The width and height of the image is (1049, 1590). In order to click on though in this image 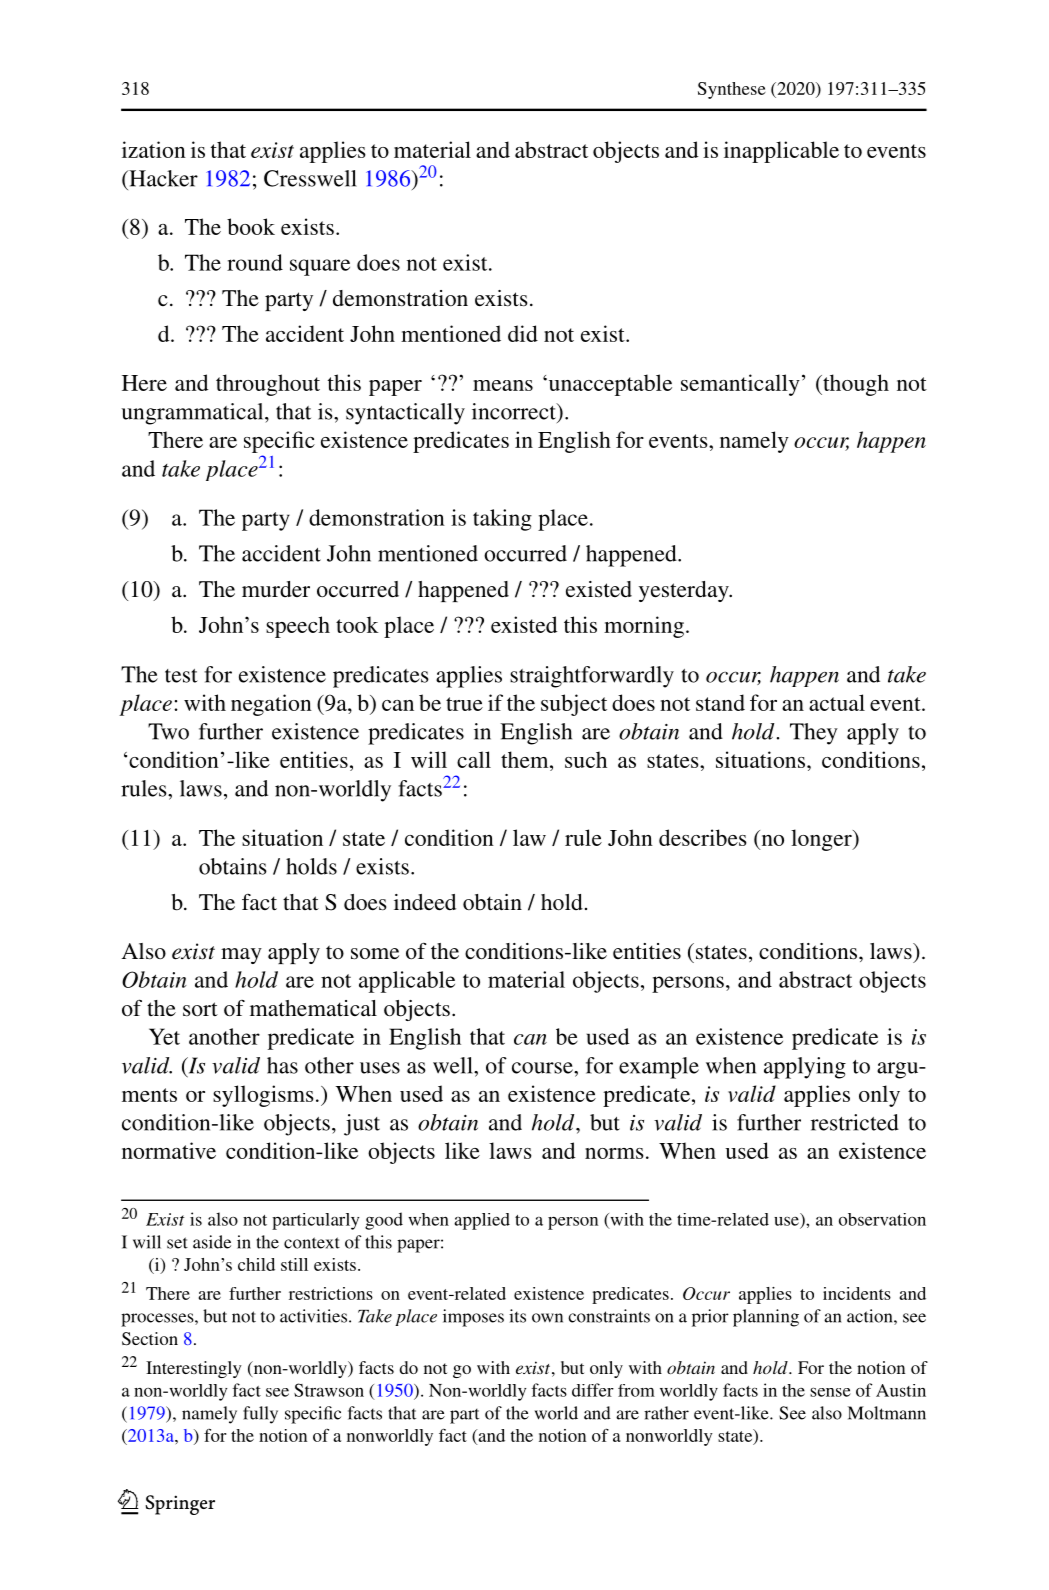, I will do `click(855, 385)`.
